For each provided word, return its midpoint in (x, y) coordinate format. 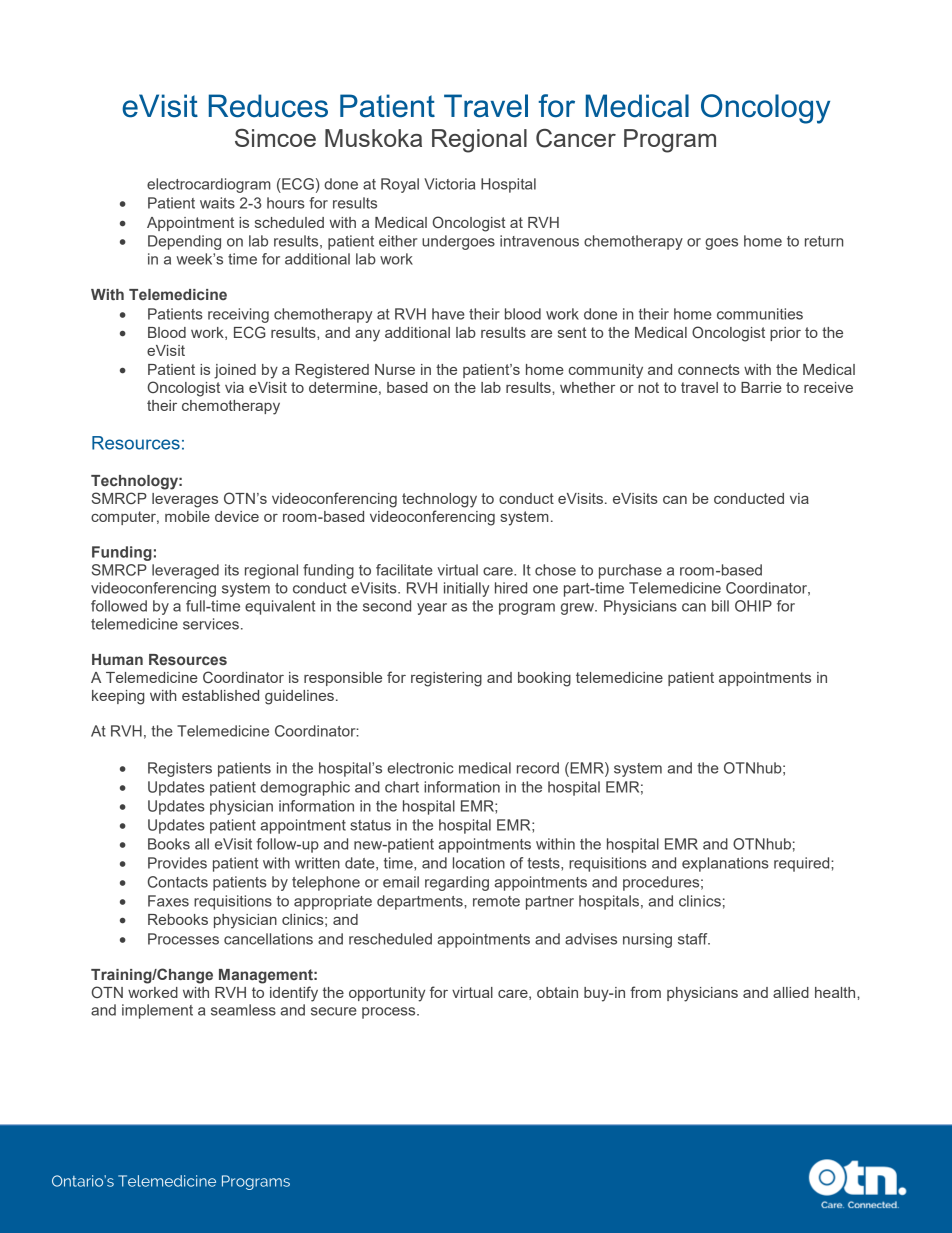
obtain (557, 992)
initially (466, 589)
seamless (243, 1010)
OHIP (753, 606)
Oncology (765, 109)
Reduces (268, 106)
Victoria (449, 184)
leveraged (185, 571)
